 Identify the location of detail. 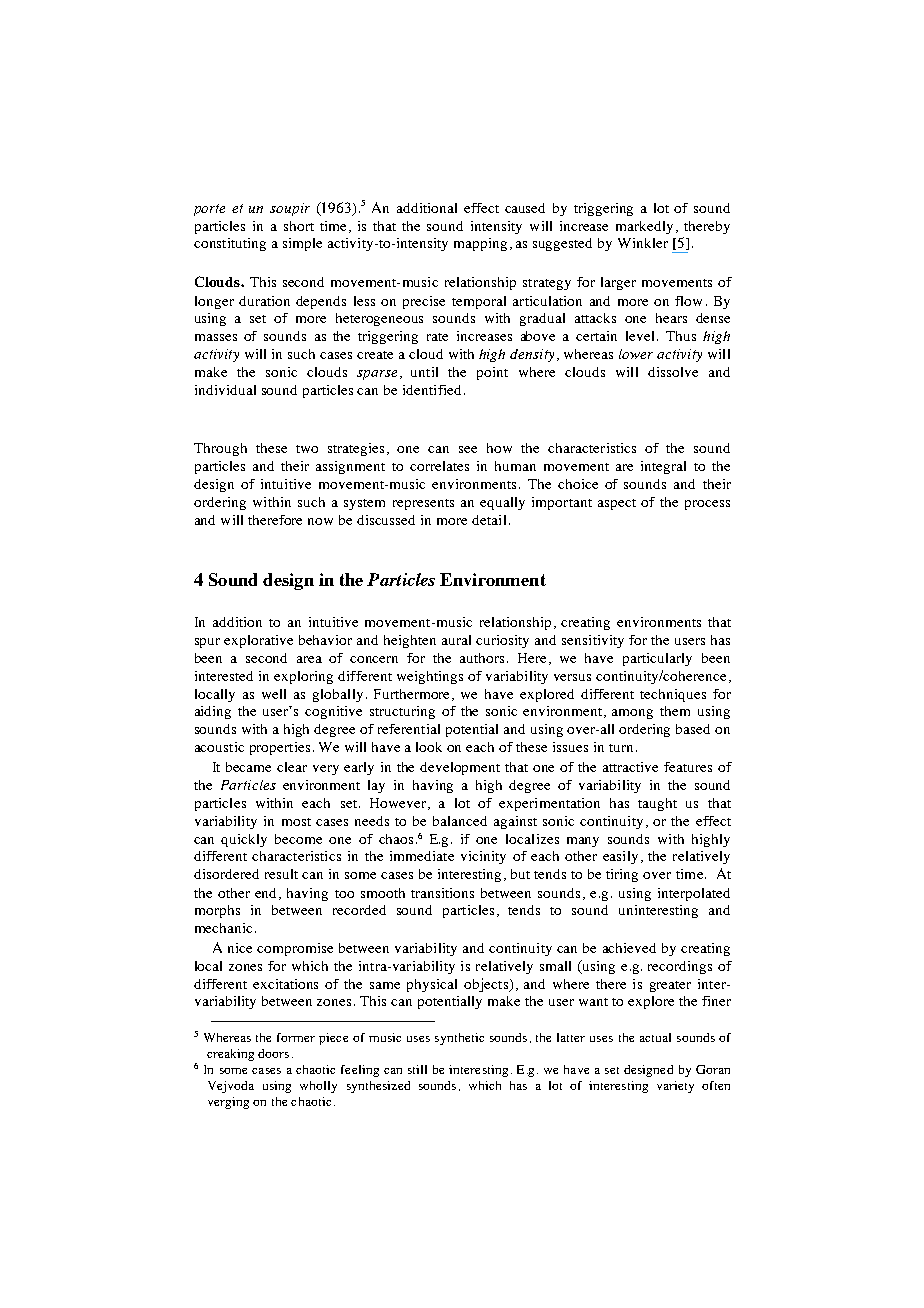
(489, 520).
